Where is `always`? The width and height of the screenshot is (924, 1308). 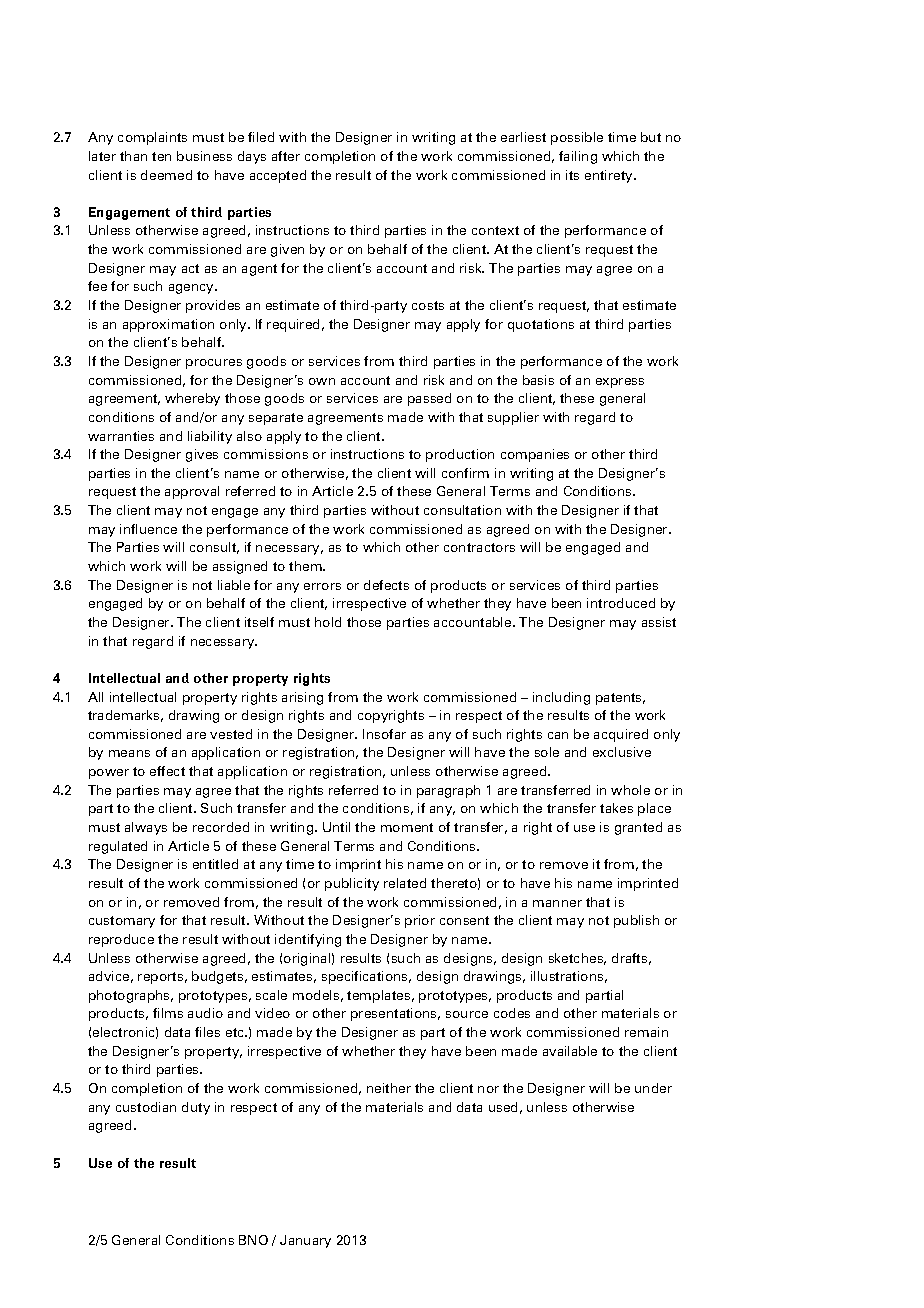 always is located at coordinates (146, 828).
